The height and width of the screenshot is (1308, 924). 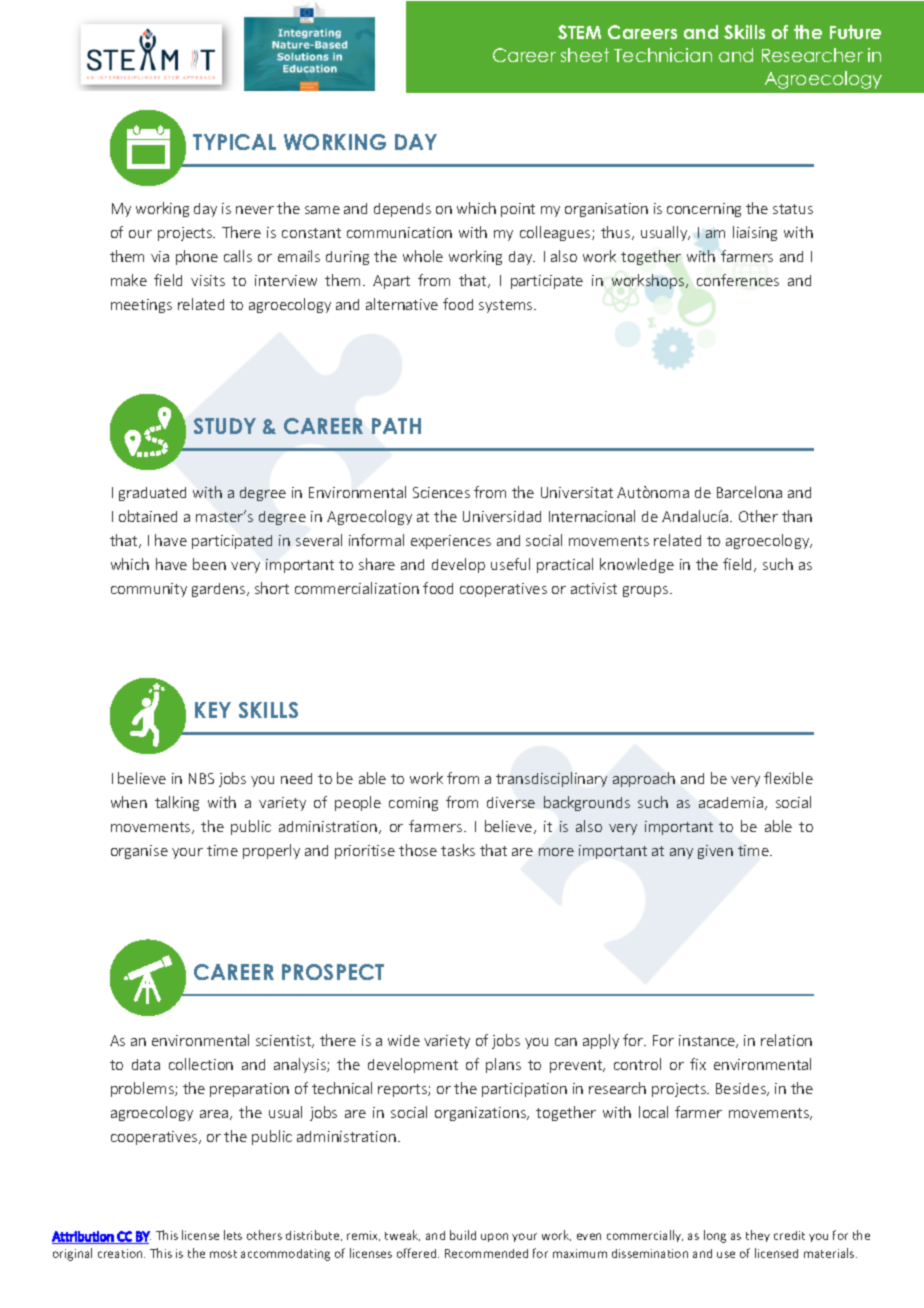 What do you see at coordinates (463, 1235) in the screenshot?
I see `build` at bounding box center [463, 1235].
